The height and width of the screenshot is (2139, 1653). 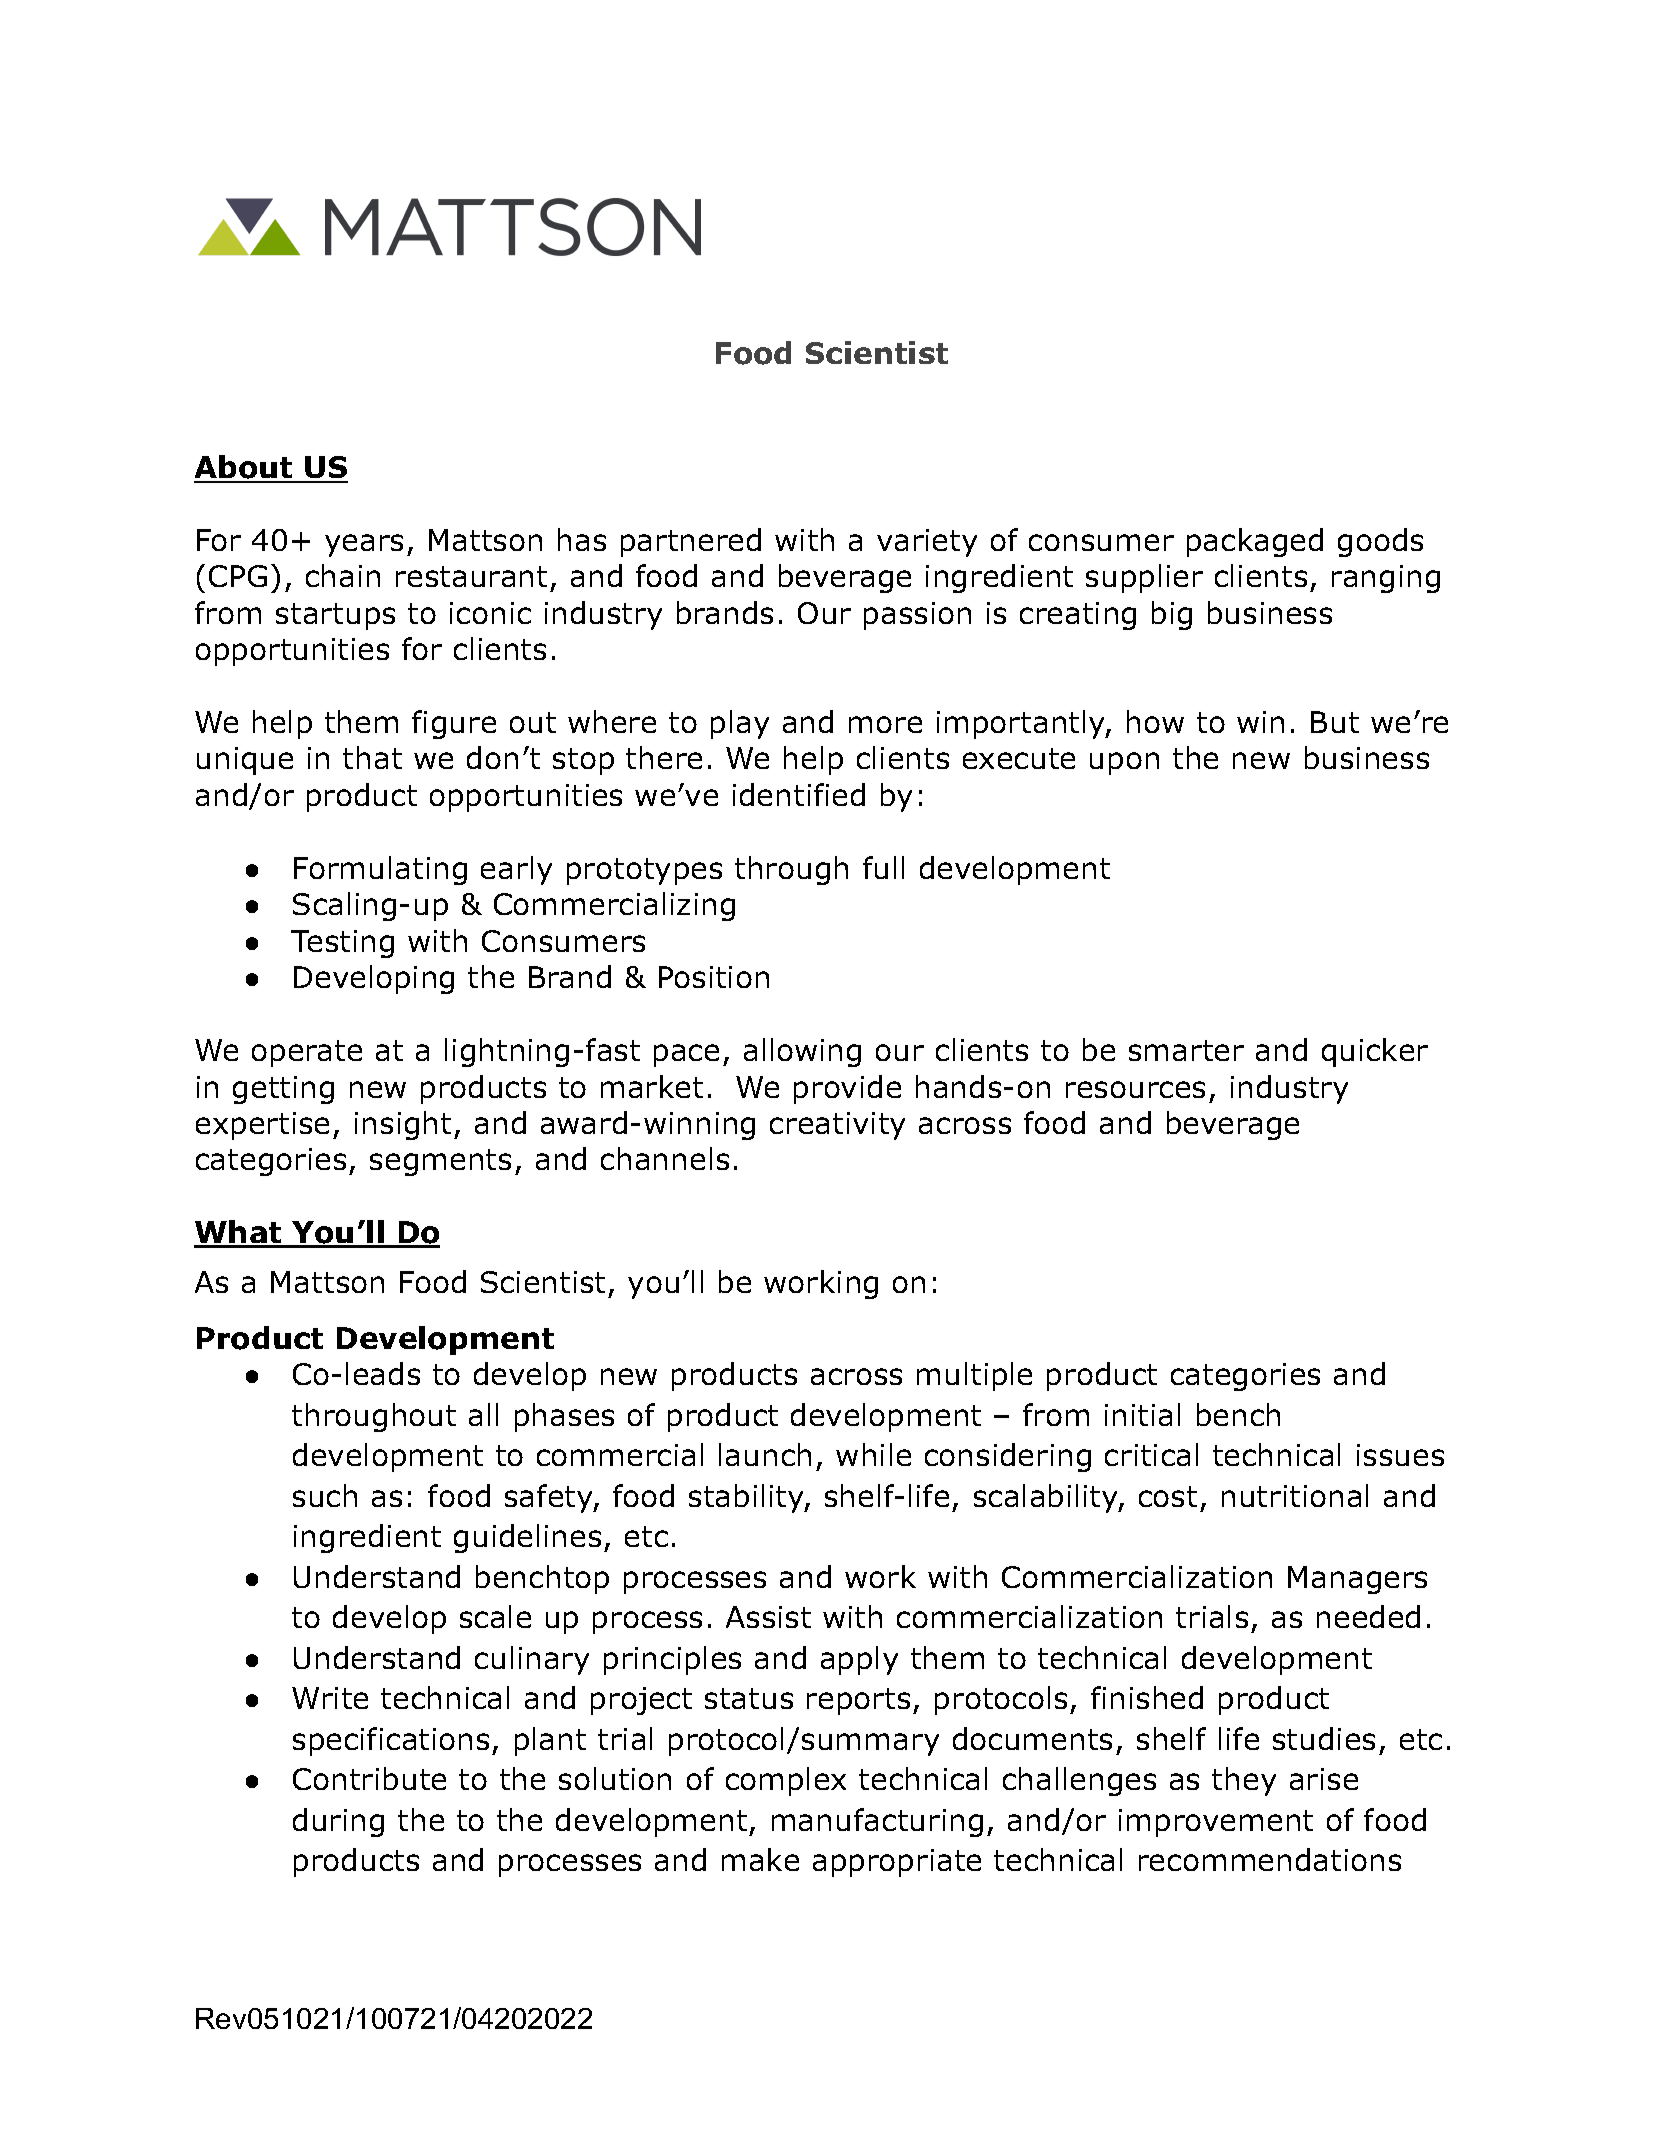 What do you see at coordinates (440, 1162) in the screenshot?
I see `segments` at bounding box center [440, 1162].
